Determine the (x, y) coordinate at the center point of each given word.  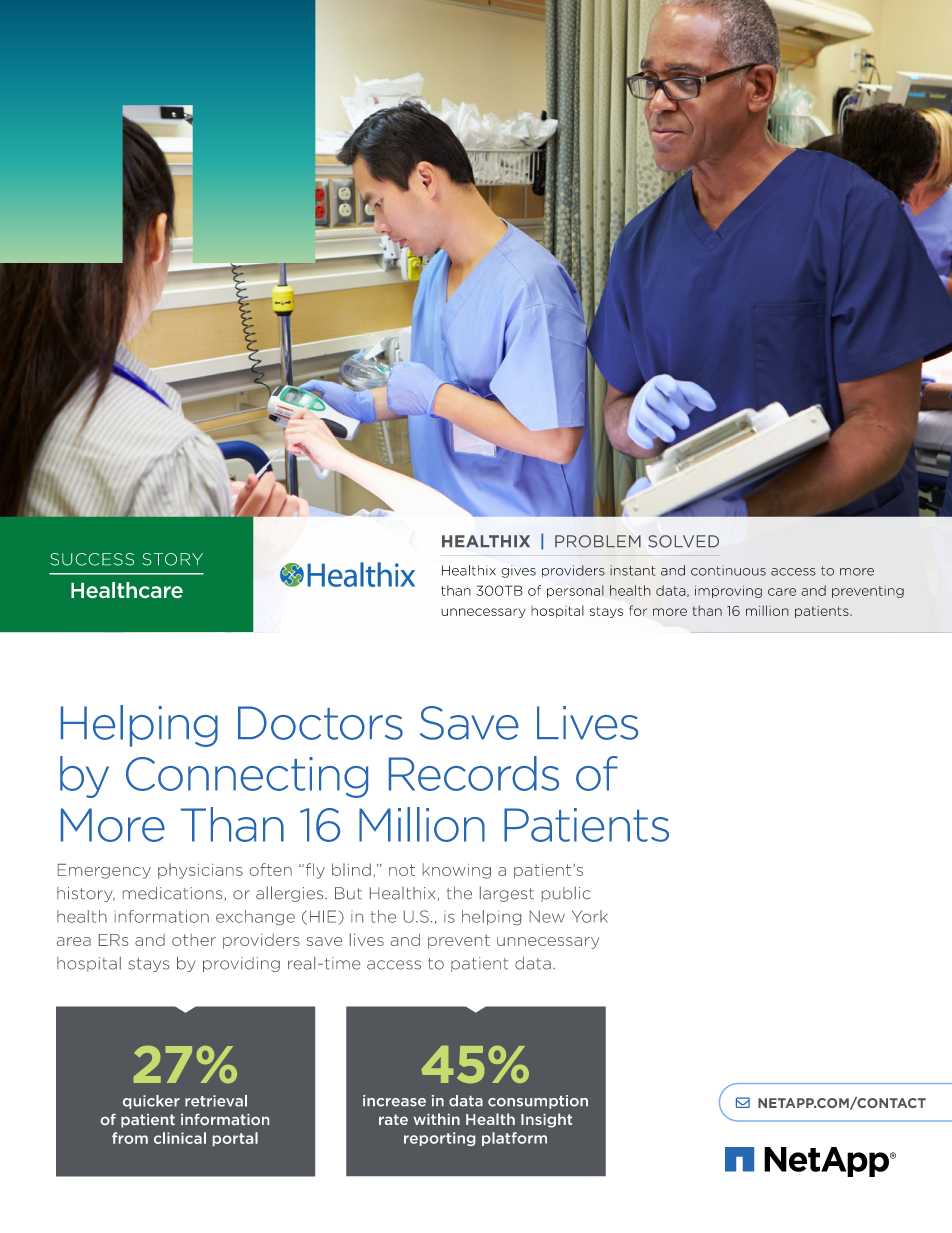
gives (518, 571)
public (566, 894)
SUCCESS (92, 559)
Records (474, 773)
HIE (324, 917)
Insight (546, 1120)
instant (633, 570)
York (590, 916)
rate (393, 1119)
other (194, 940)
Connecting (247, 777)
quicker (151, 1102)
